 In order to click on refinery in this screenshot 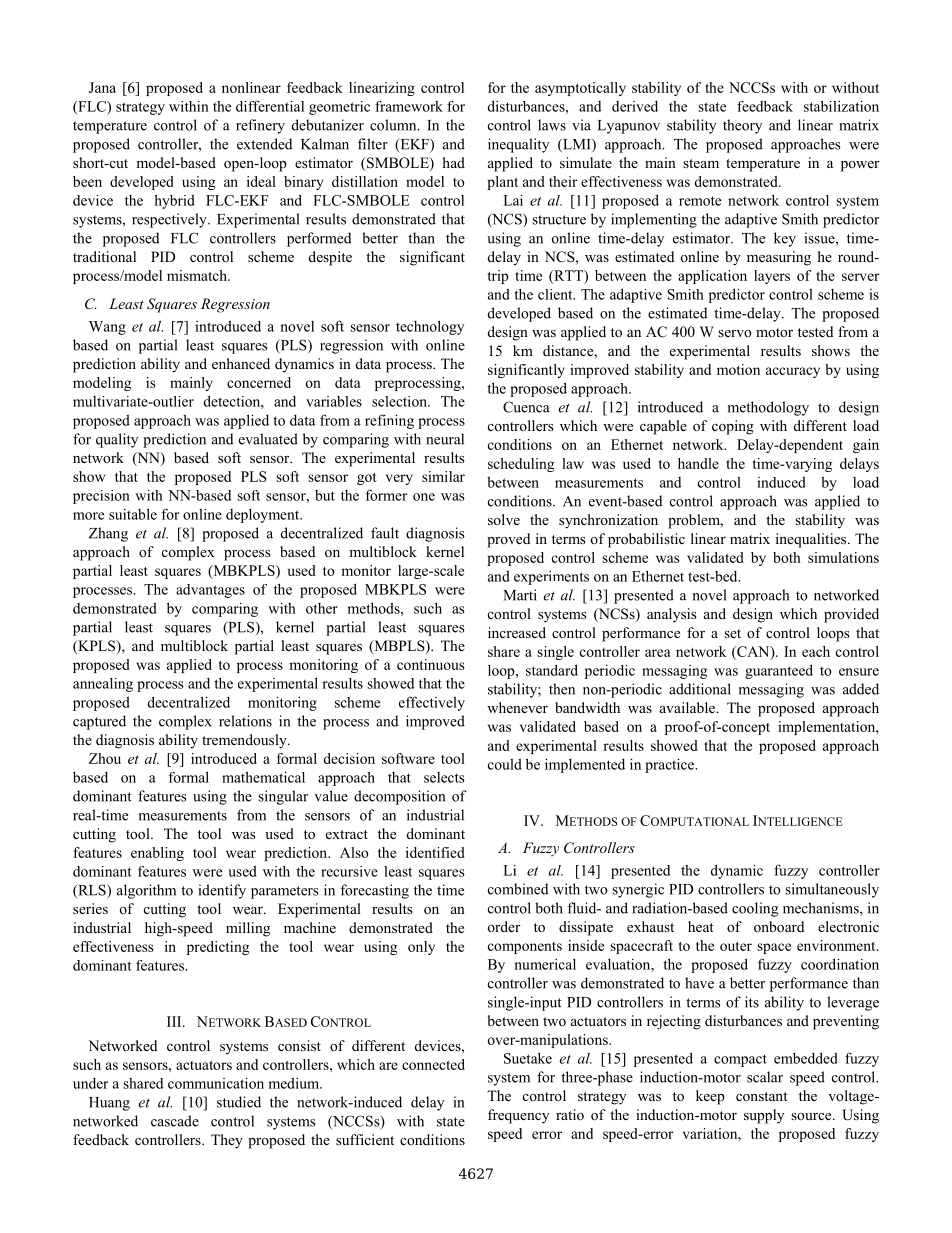, I will do `click(260, 126)`.
